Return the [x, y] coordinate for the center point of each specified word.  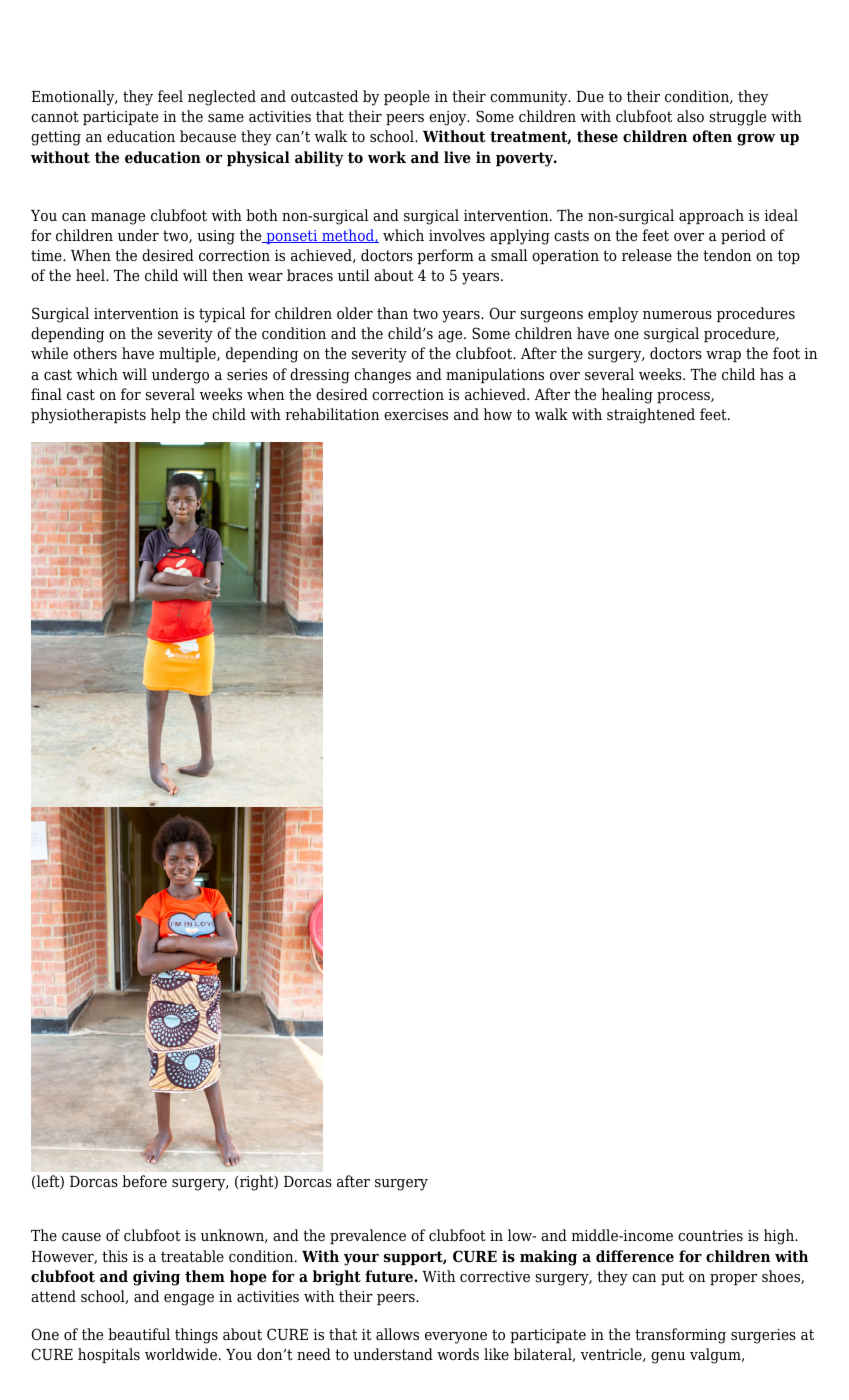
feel [170, 96]
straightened [651, 416]
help [165, 415]
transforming [680, 1336]
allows [397, 1334]
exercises [416, 414]
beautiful [139, 1334]
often [712, 136]
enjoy [449, 118]
